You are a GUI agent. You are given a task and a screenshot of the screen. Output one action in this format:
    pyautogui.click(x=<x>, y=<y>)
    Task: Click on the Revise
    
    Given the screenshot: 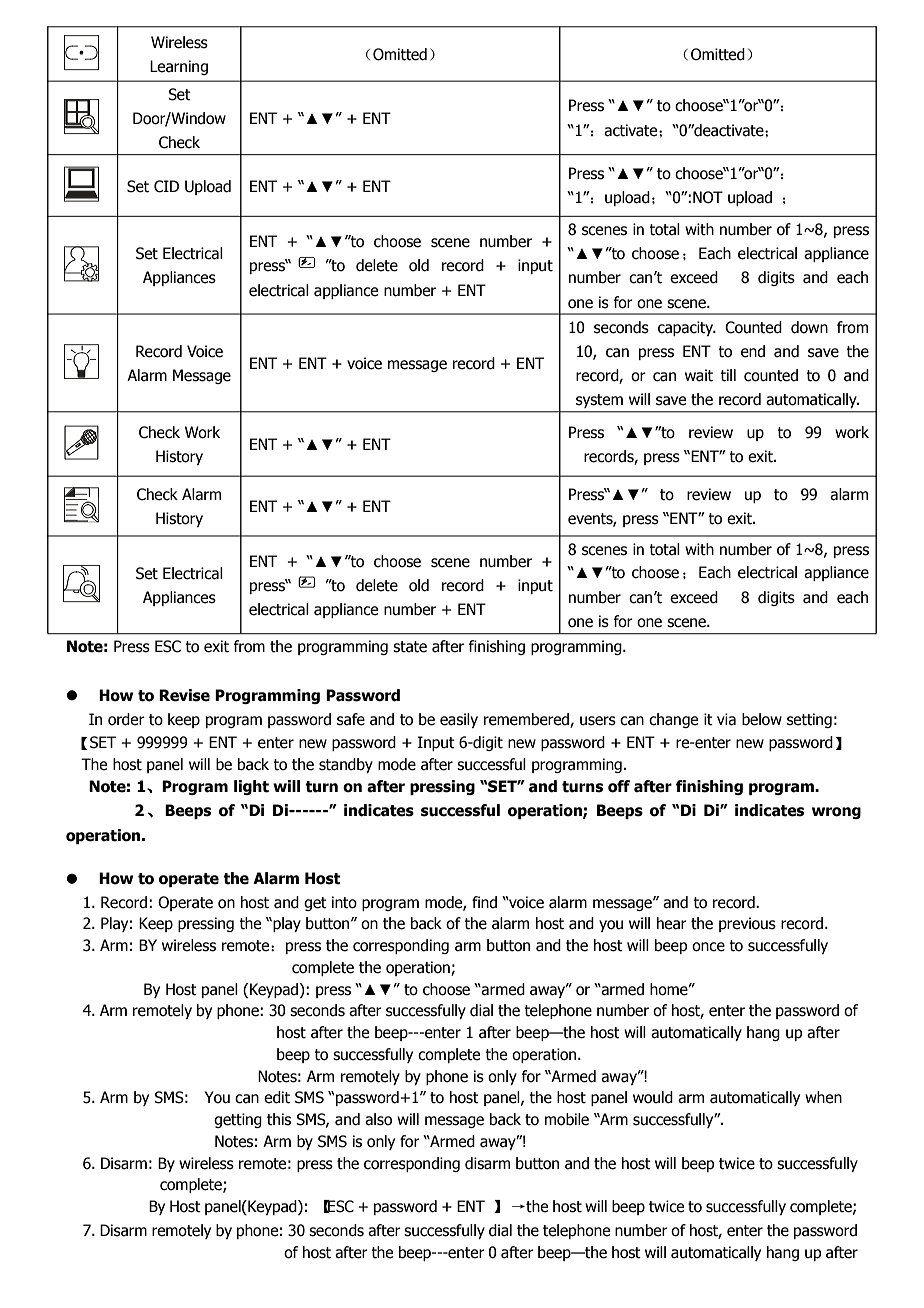 What is the action you would take?
    pyautogui.click(x=184, y=695)
